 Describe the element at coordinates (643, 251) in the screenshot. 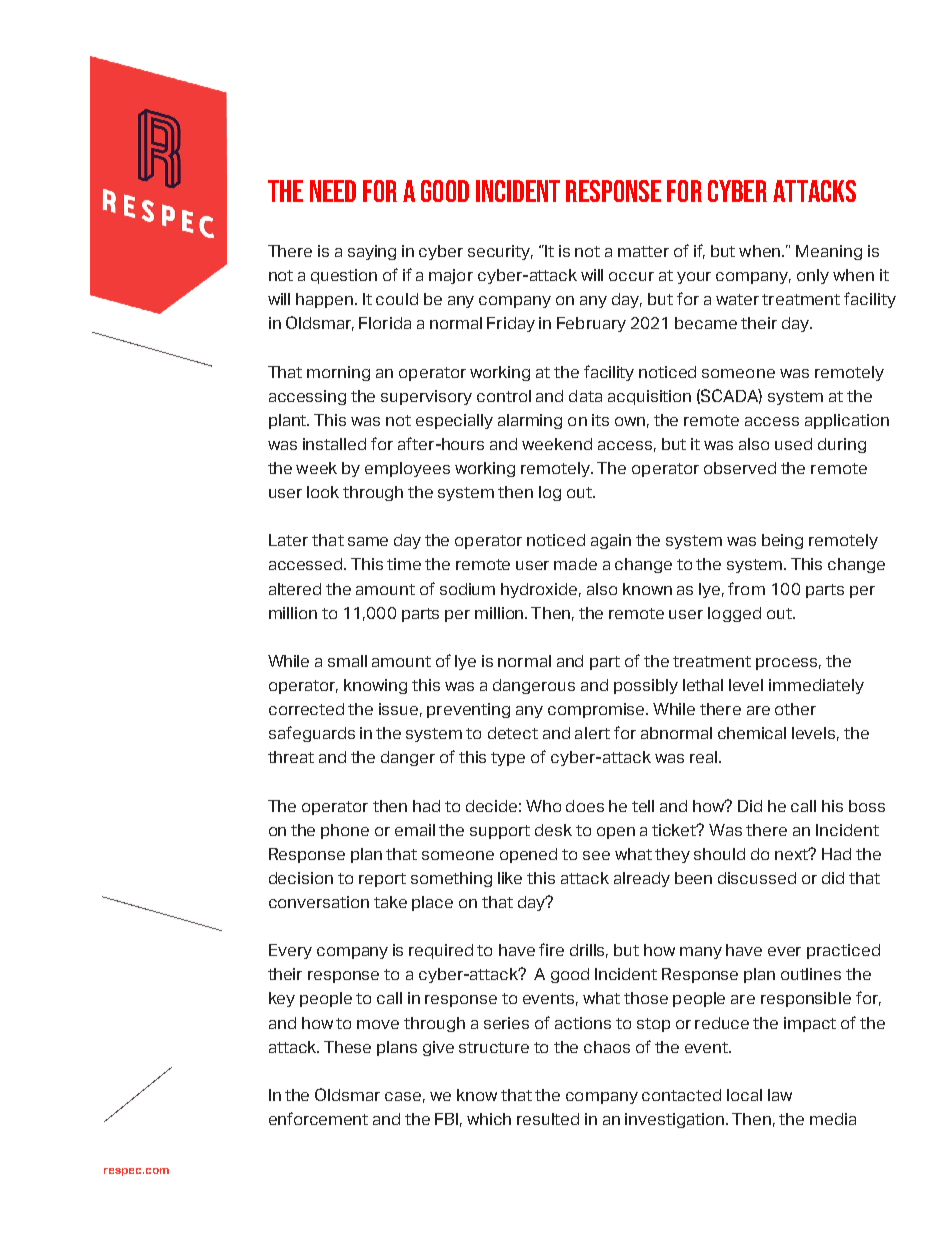

I see `matter` at that location.
